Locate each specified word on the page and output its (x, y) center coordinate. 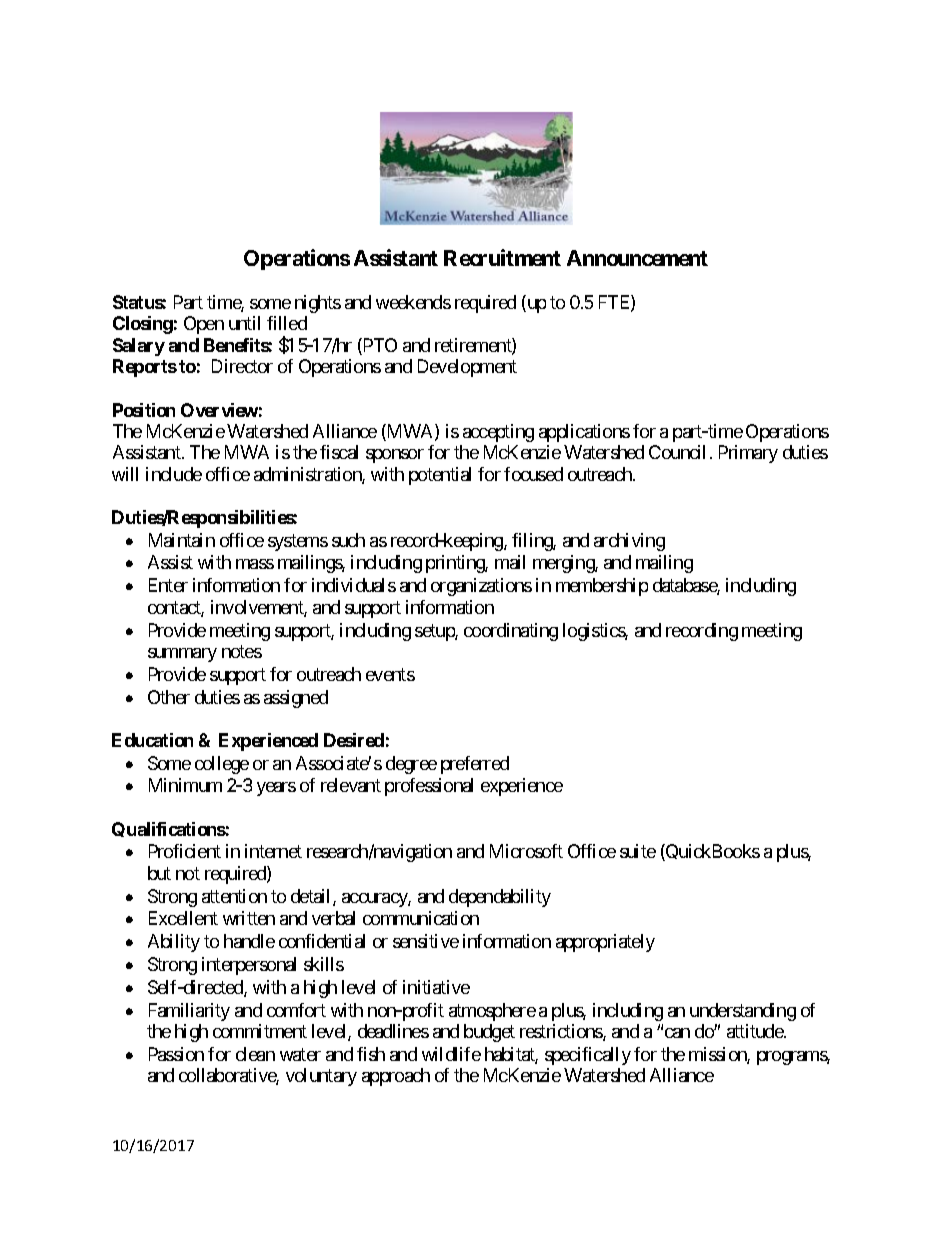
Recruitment (502, 257)
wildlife (451, 1054)
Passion (176, 1054)
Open (204, 325)
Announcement (637, 258)
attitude (756, 1031)
